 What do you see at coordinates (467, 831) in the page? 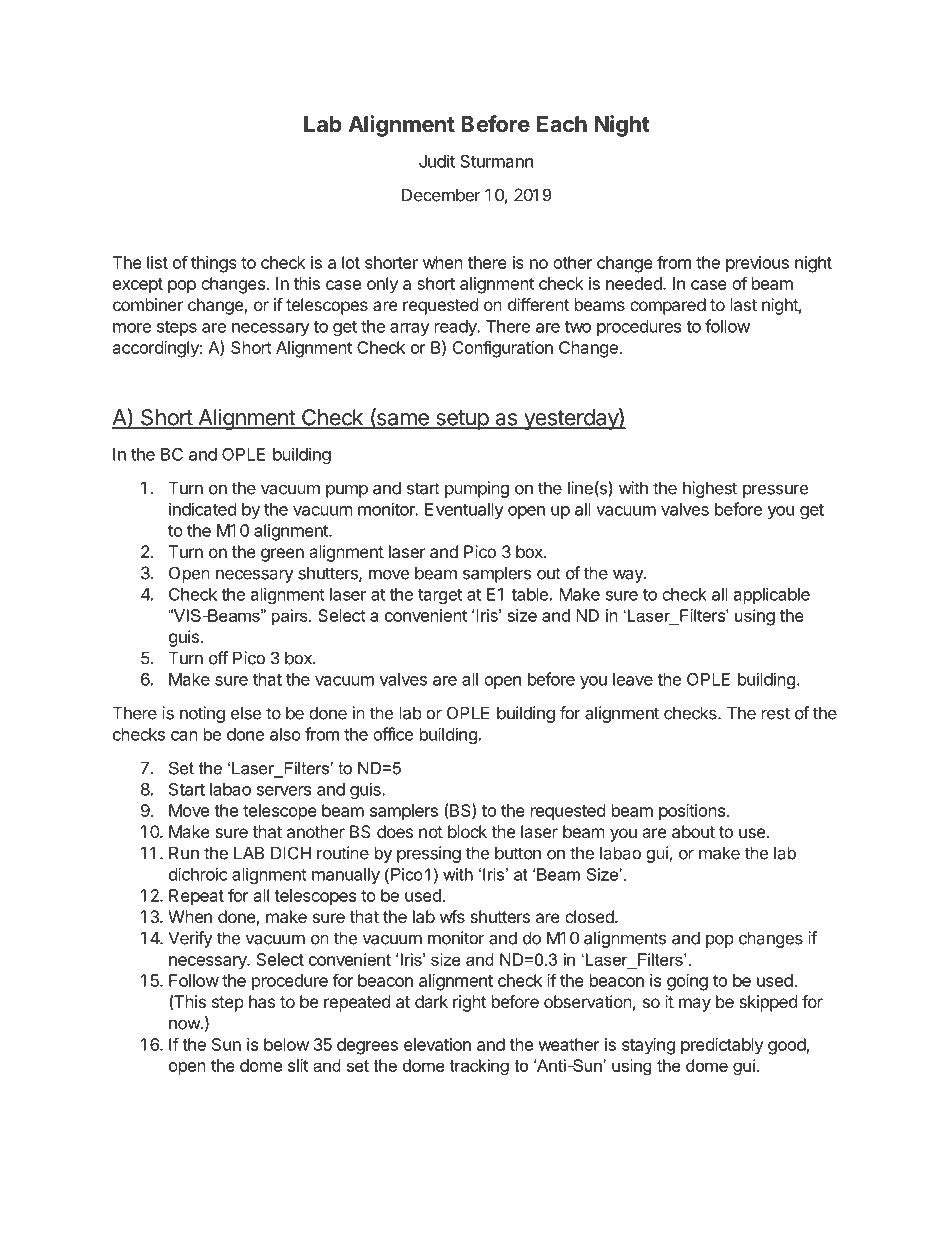
I see `block` at bounding box center [467, 831].
